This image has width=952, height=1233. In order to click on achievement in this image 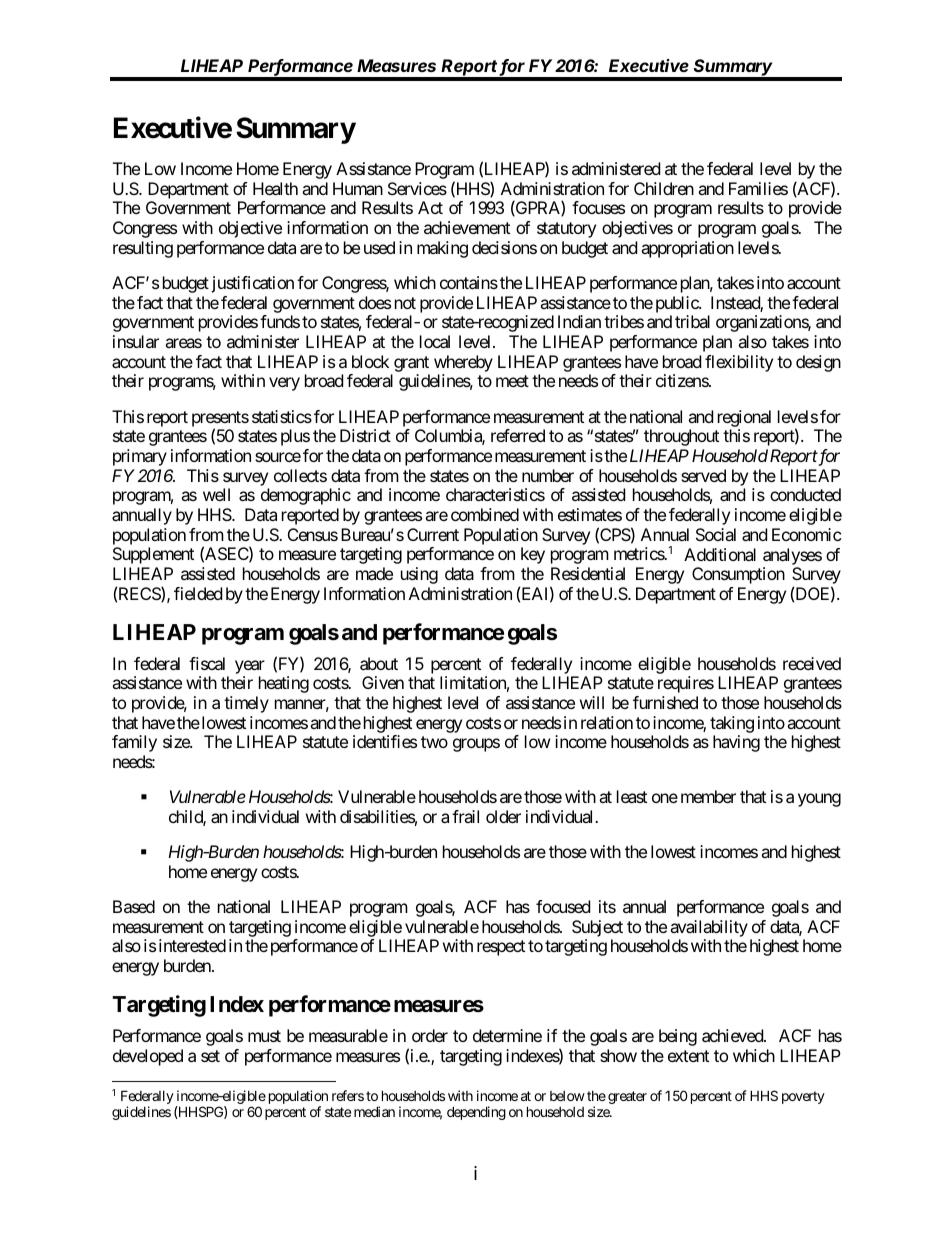, I will do `click(467, 227)`.
